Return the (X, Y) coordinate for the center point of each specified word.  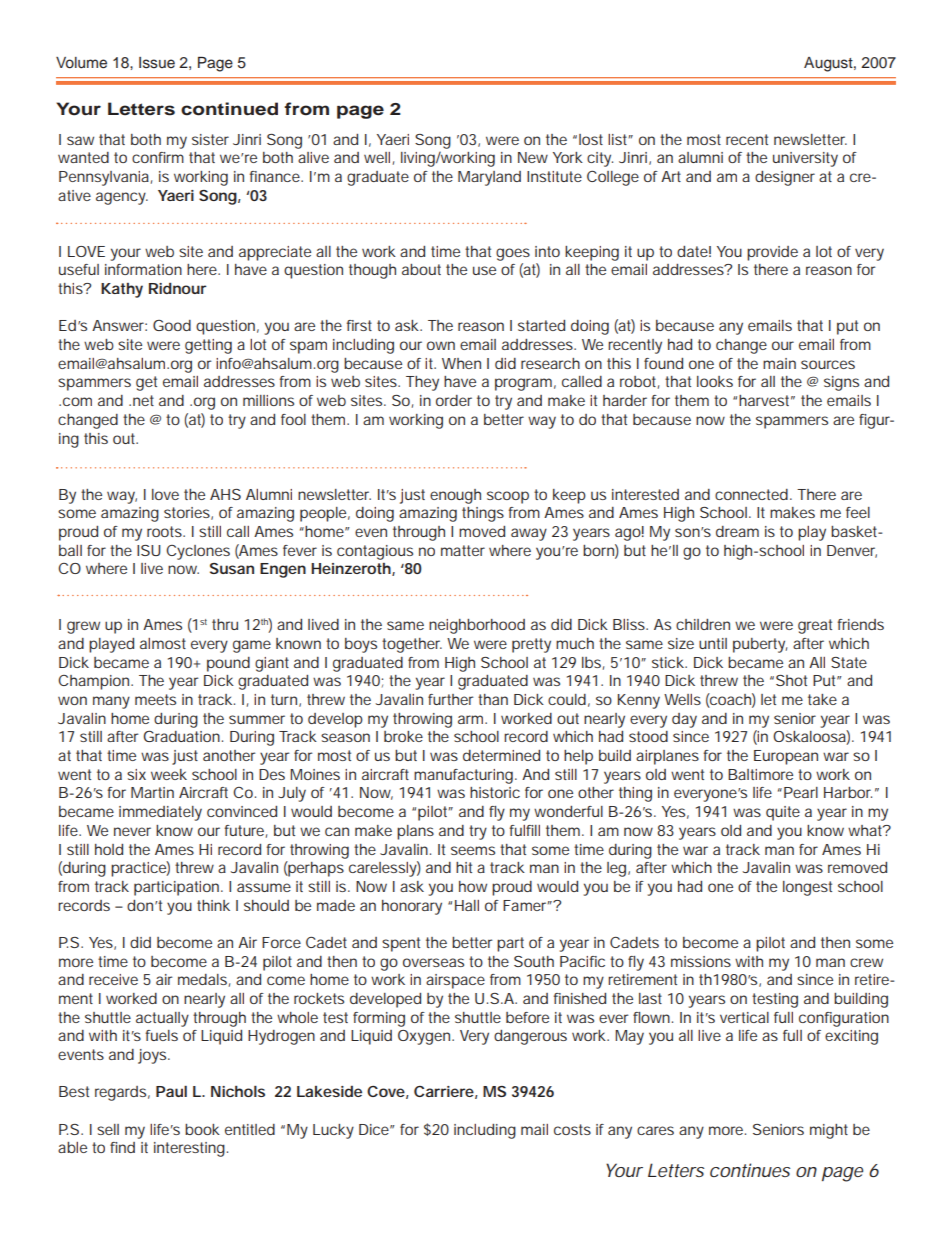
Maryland (489, 178)
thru (225, 624)
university (805, 159)
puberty (760, 645)
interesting (191, 1149)
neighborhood (477, 626)
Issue (157, 63)
